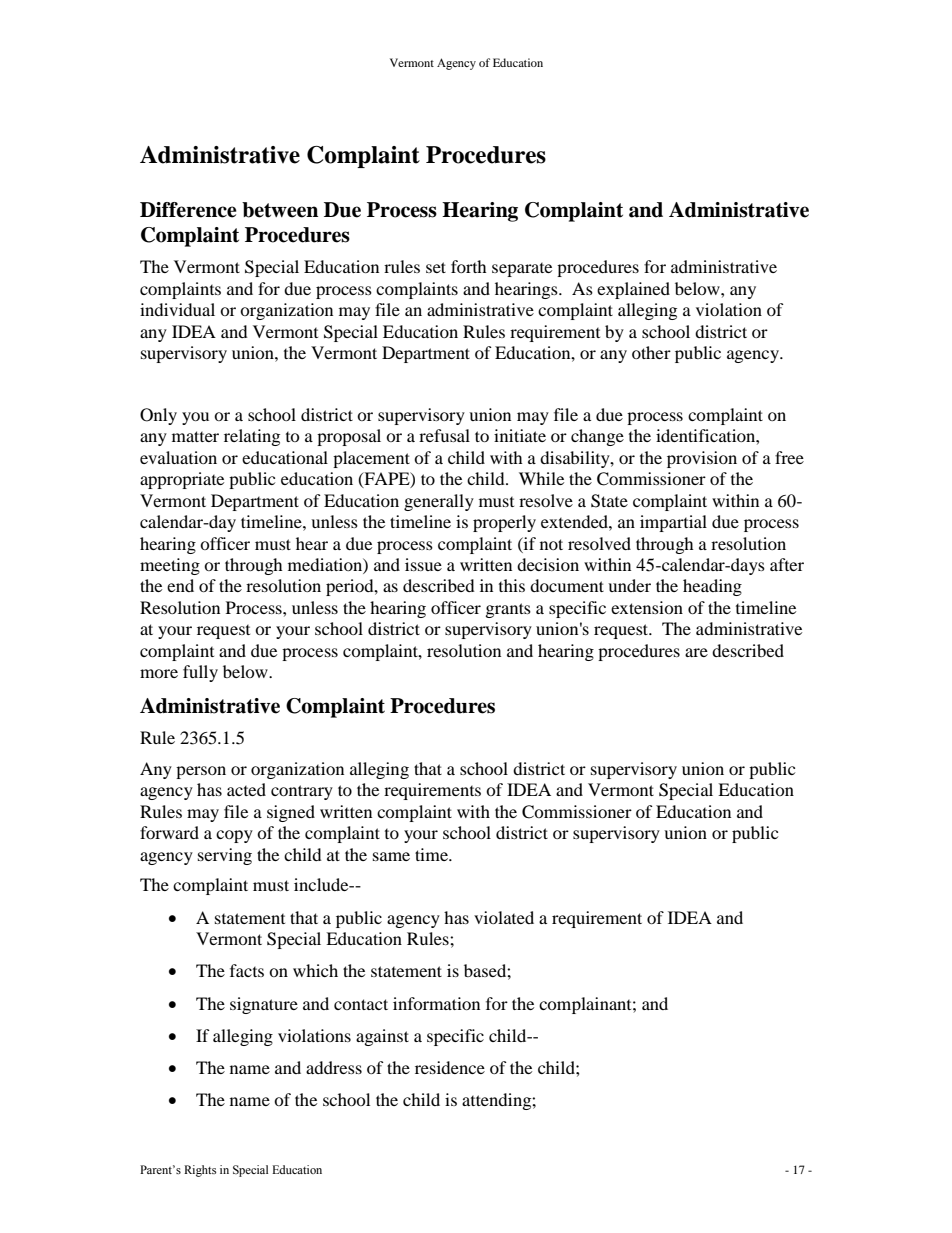  I want to click on Difference, so click(188, 210).
